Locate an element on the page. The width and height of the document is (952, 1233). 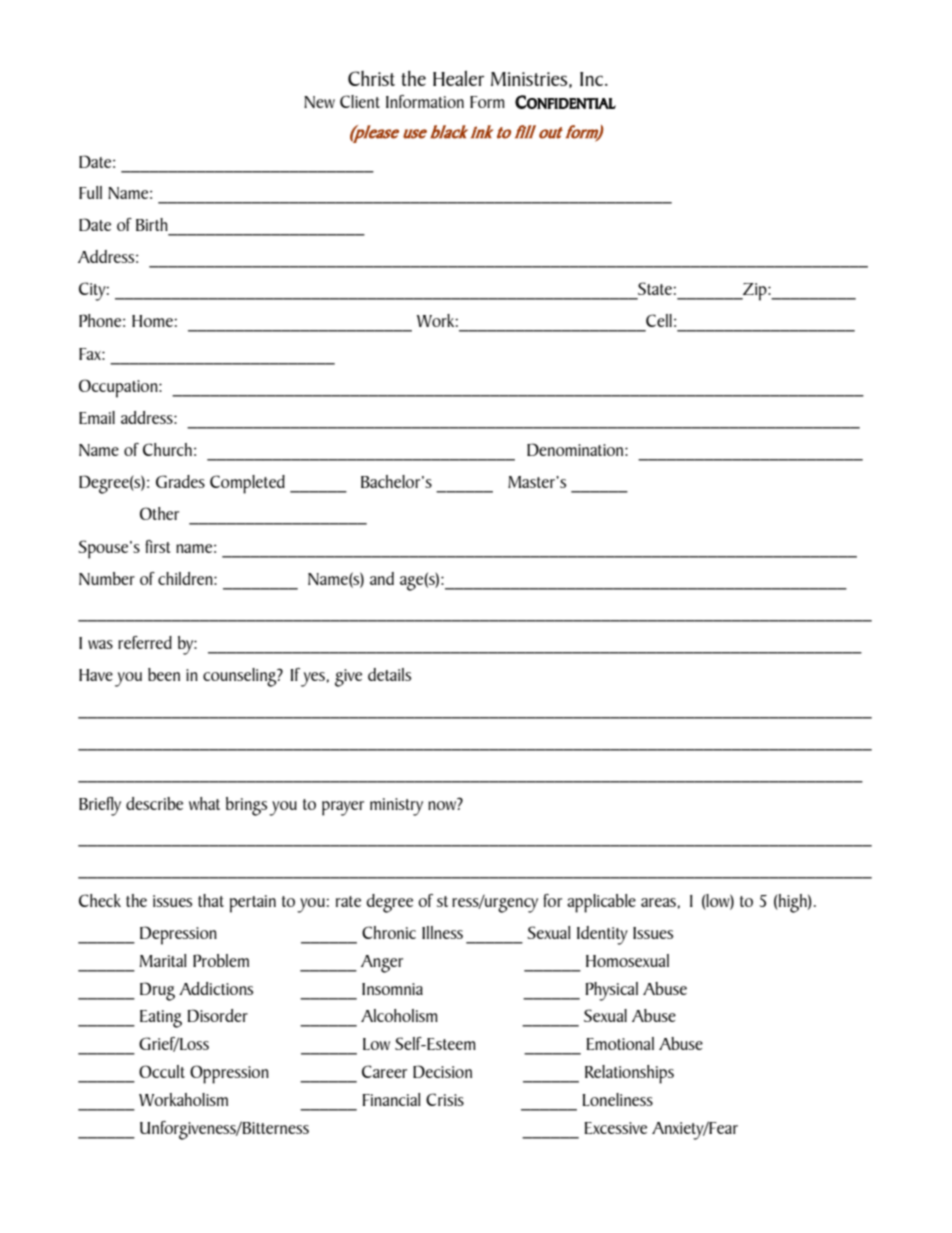
Full is located at coordinates (90, 192).
